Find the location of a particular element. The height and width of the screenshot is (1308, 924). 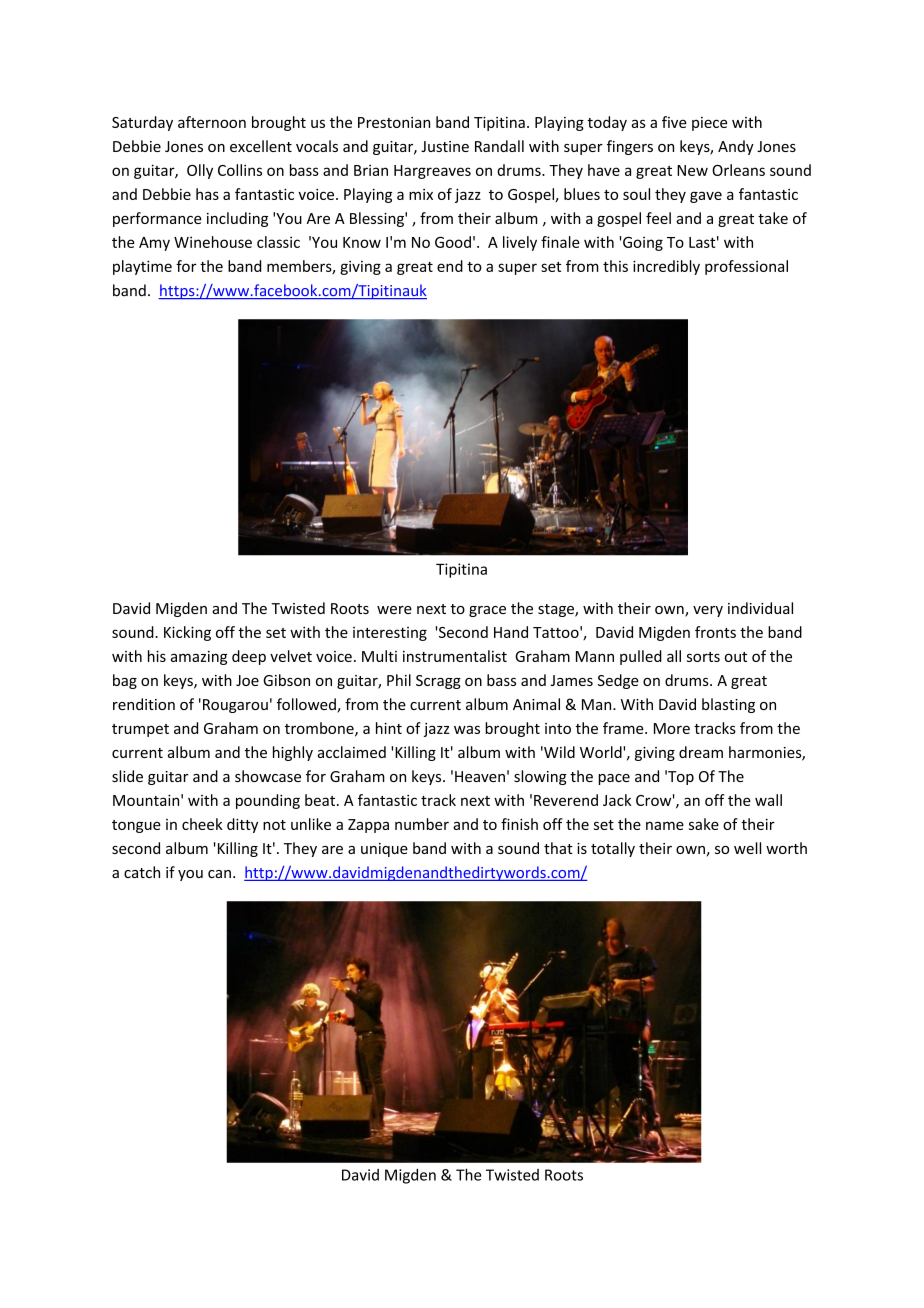

Good is located at coordinates (453, 242).
